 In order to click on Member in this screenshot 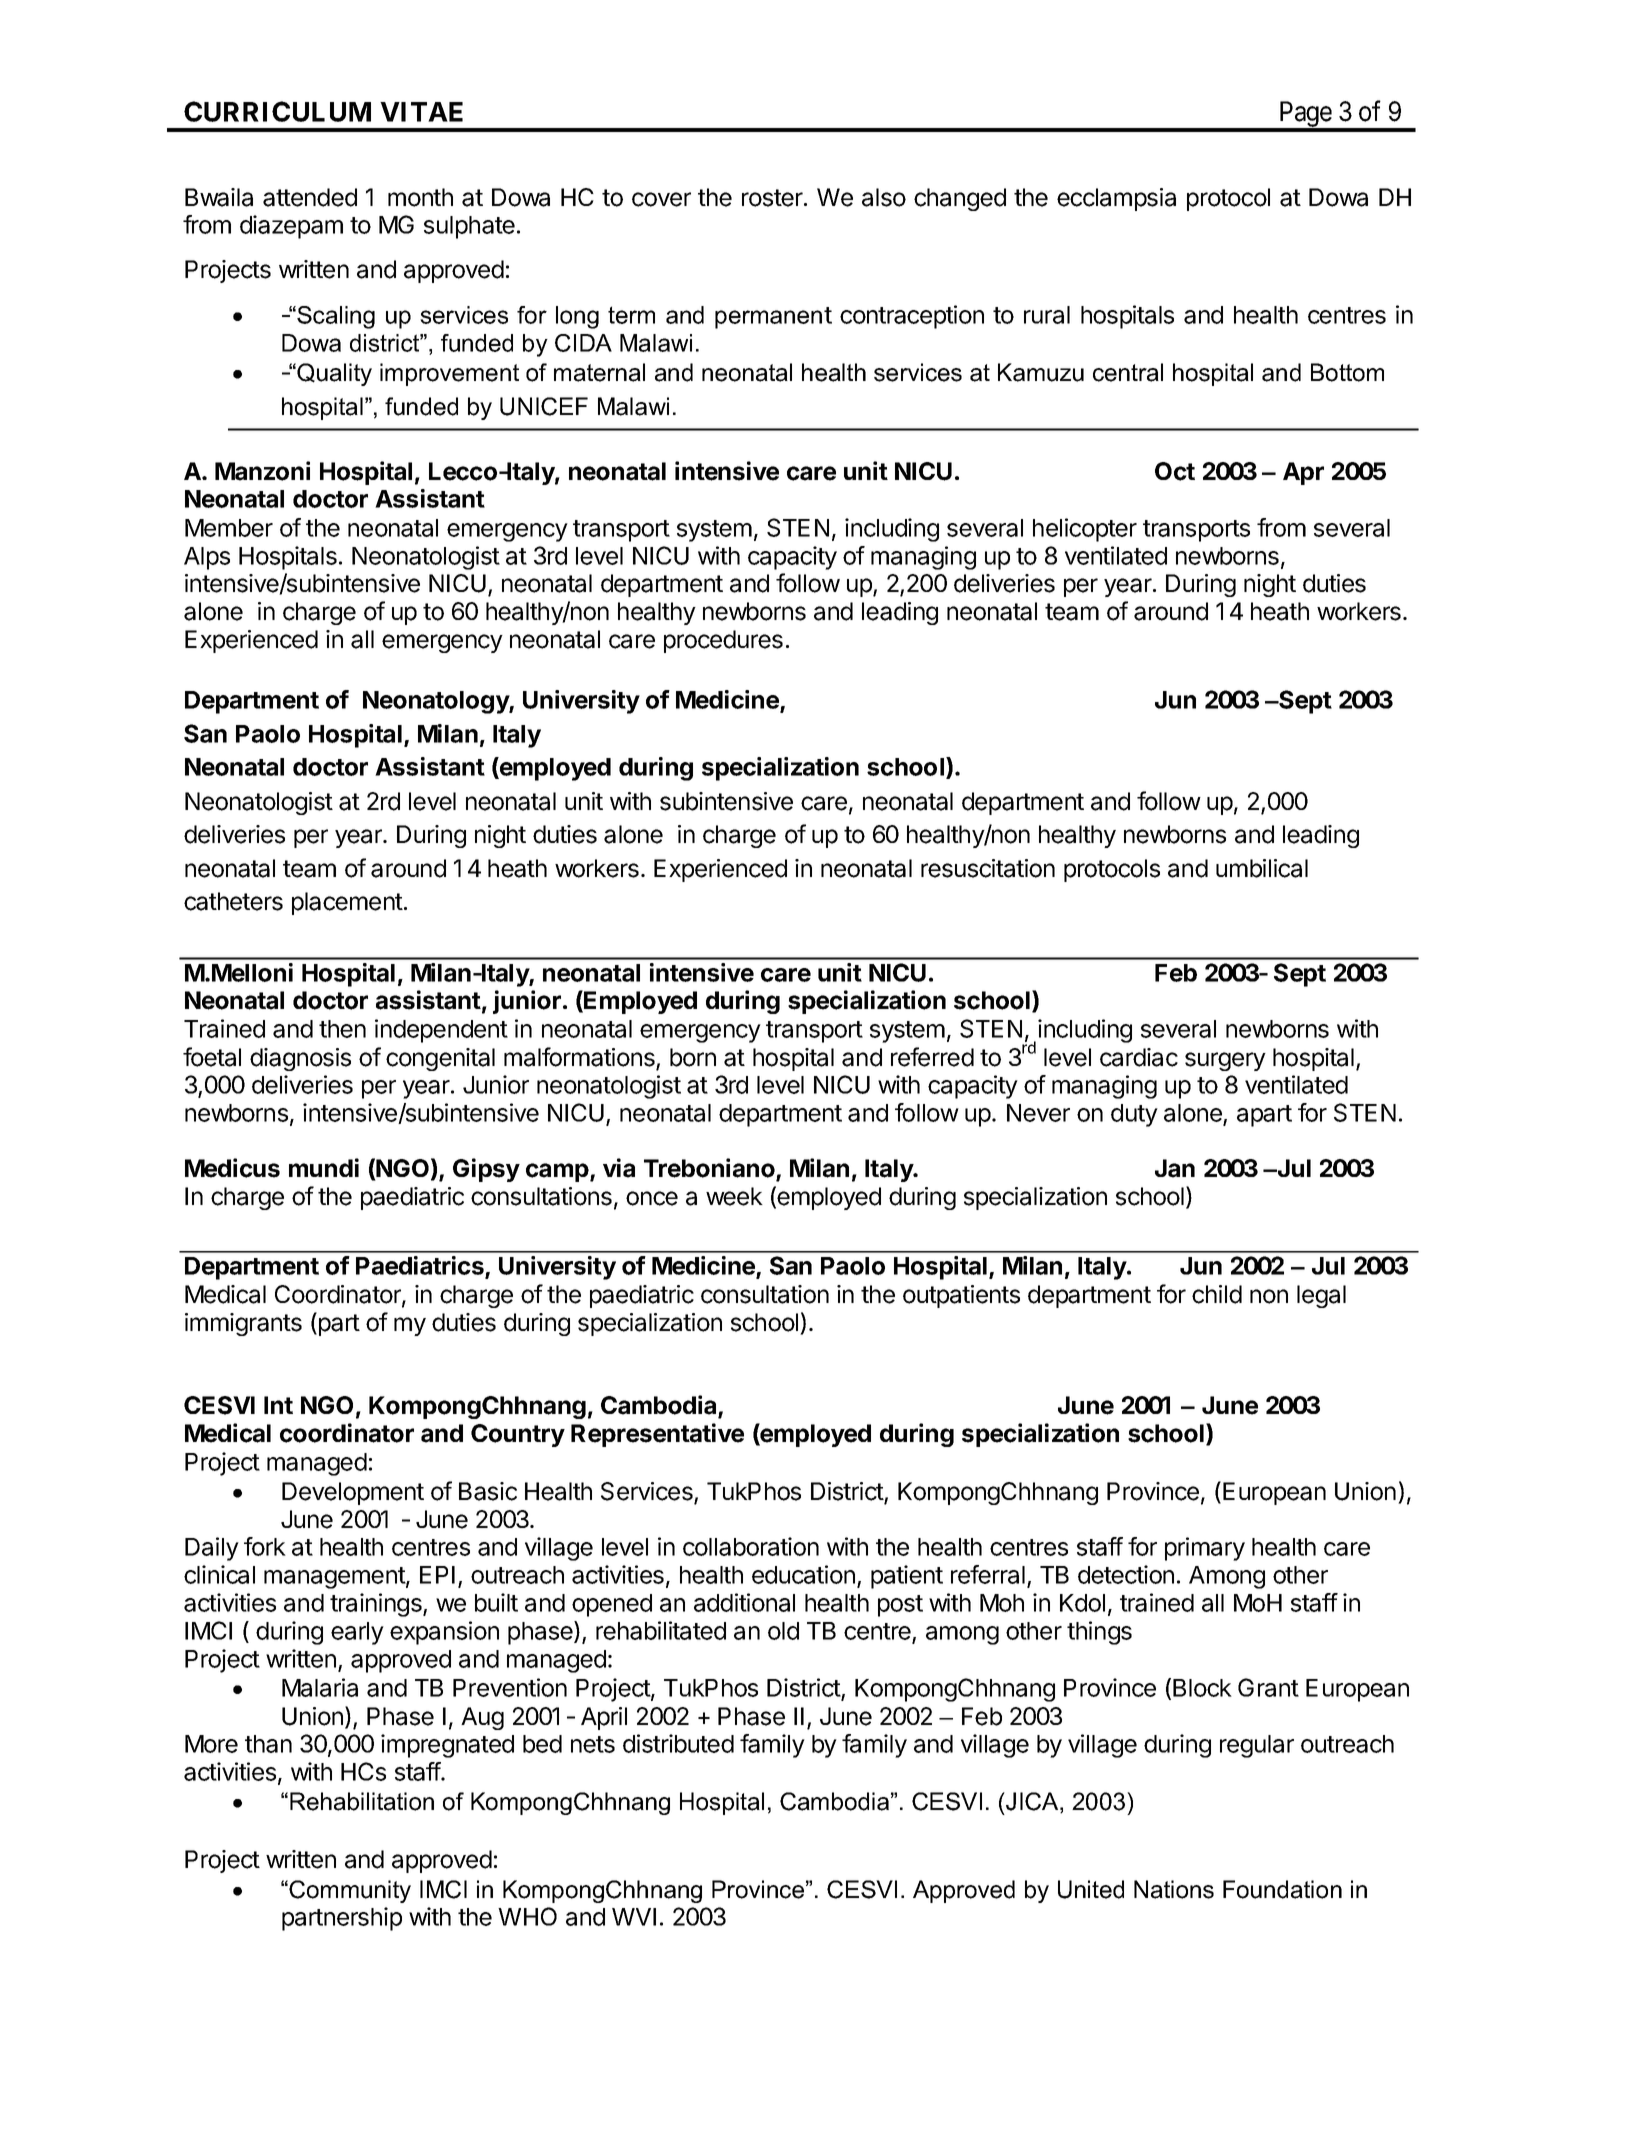, I will do `click(229, 528)`.
